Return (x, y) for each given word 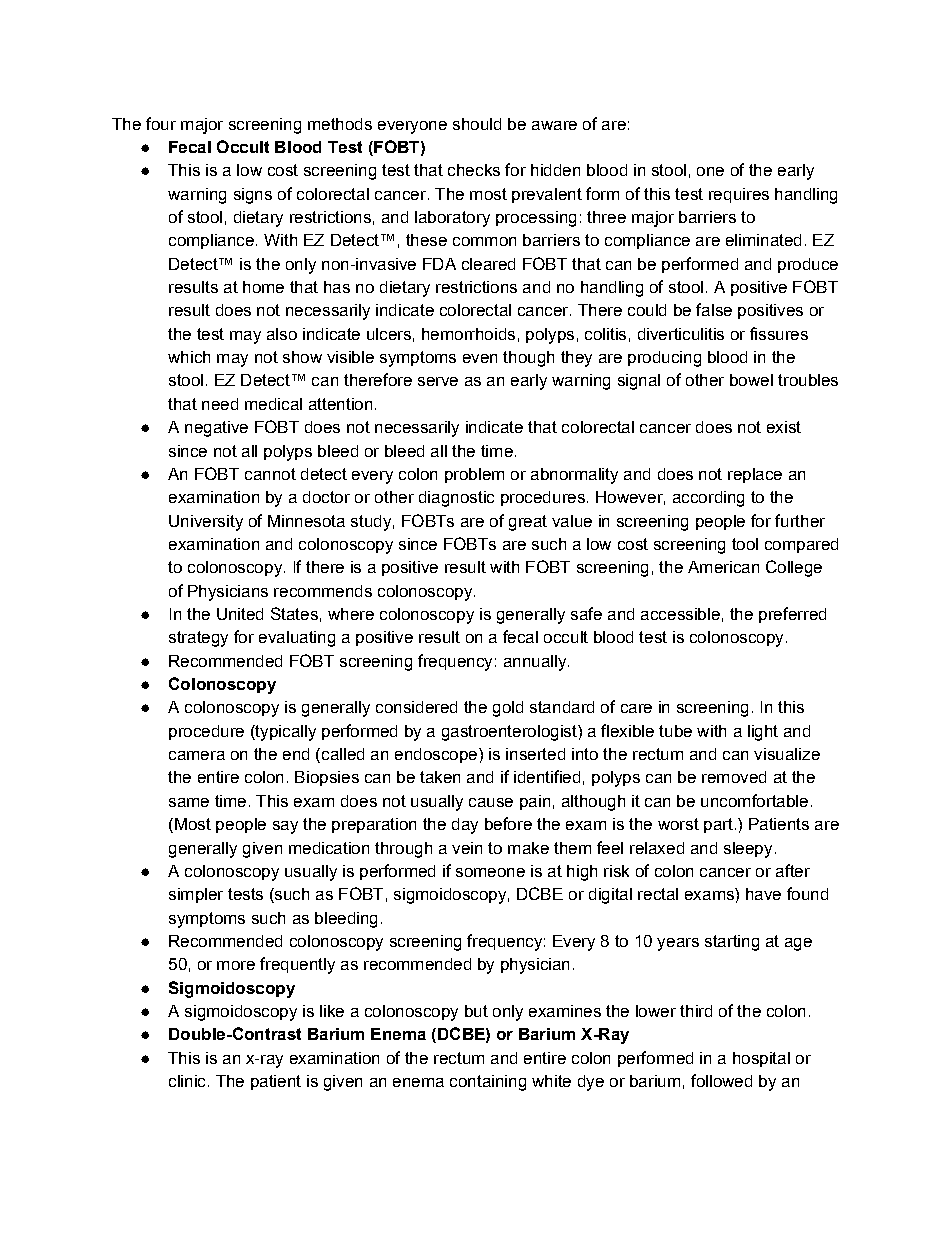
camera (197, 755)
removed (734, 777)
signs (253, 196)
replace (755, 475)
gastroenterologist (510, 733)
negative (216, 429)
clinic (187, 1081)
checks (474, 170)
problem (474, 475)
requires (739, 195)
